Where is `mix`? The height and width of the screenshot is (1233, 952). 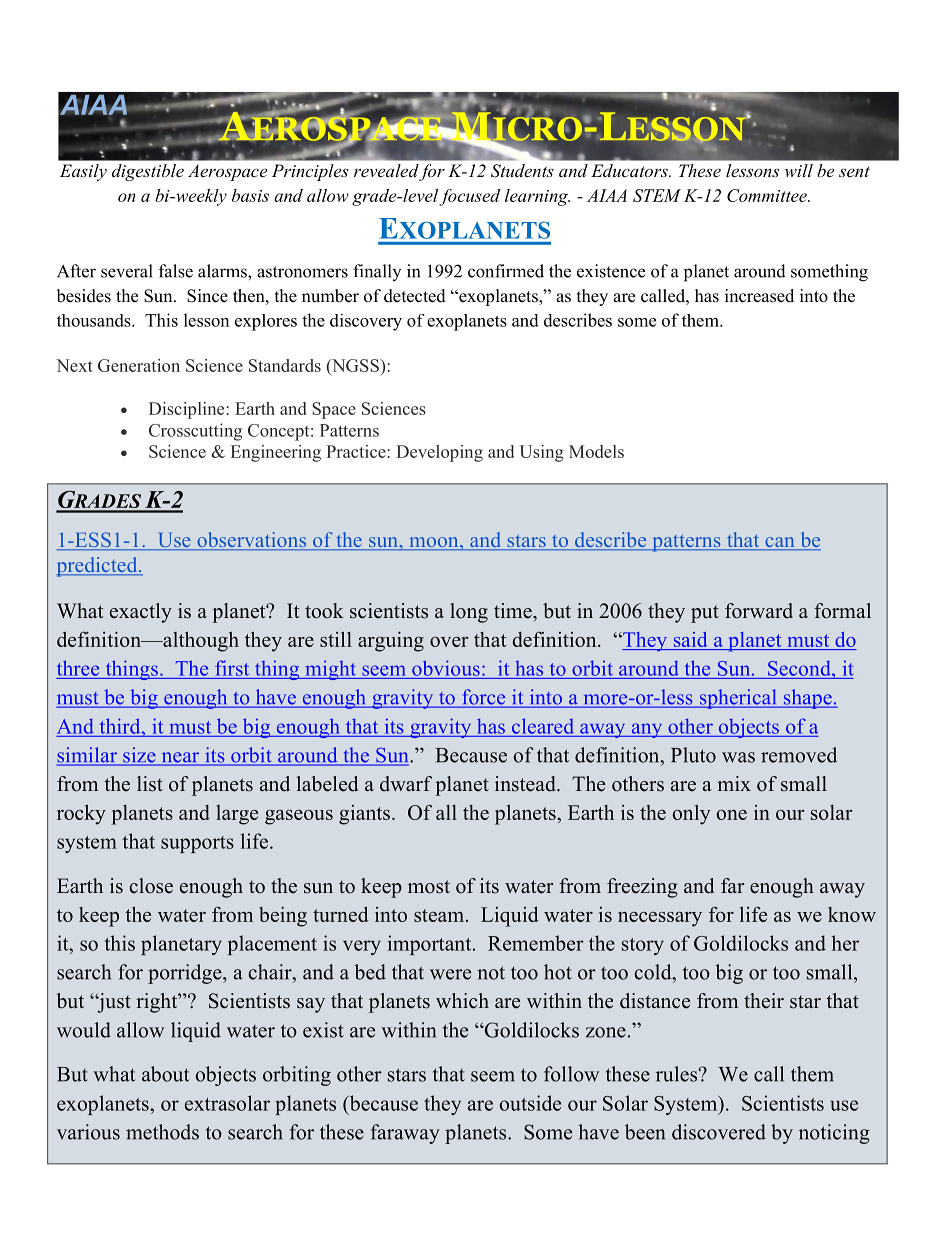 mix is located at coordinates (734, 783).
